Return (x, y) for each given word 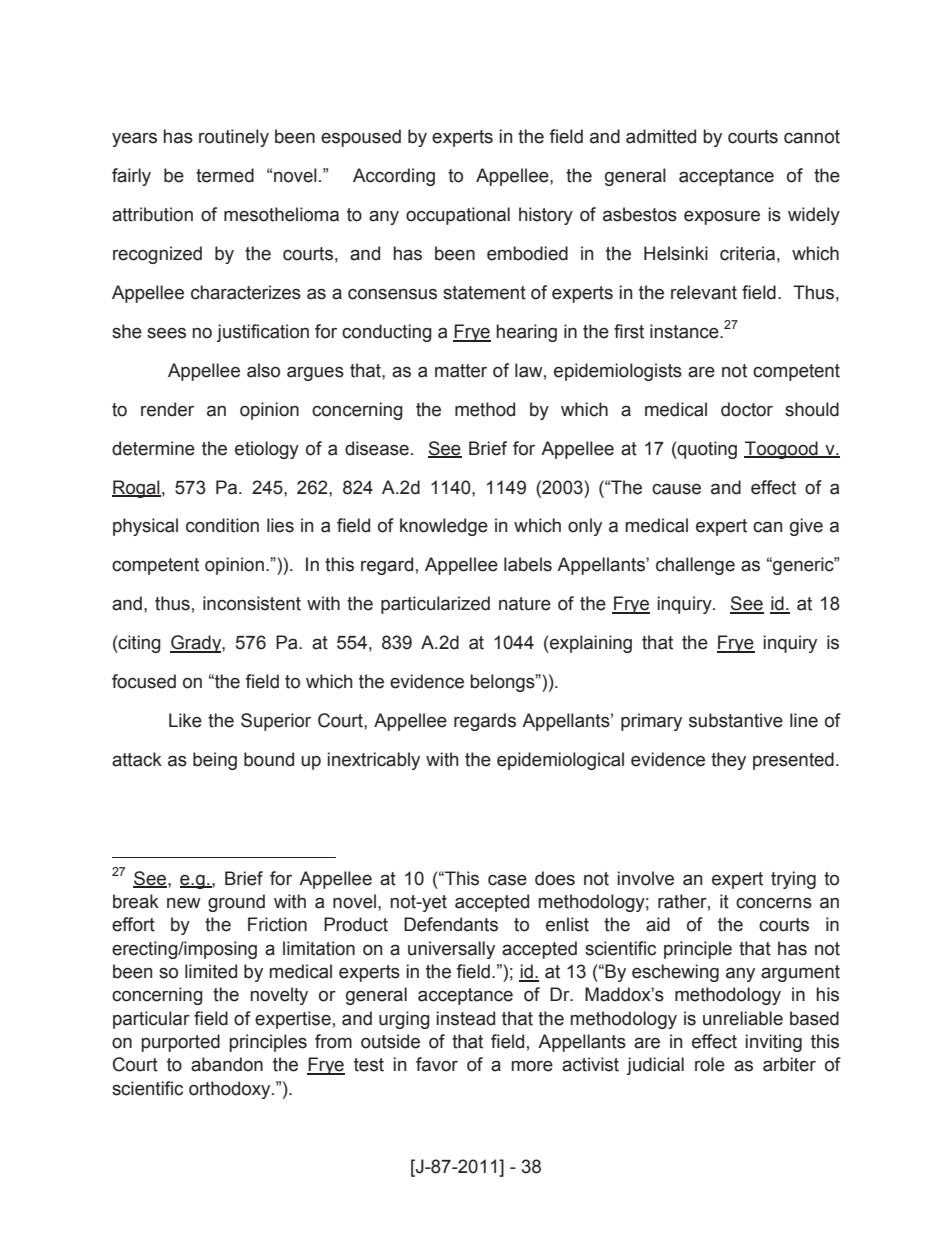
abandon (227, 1064)
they (728, 761)
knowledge (444, 527)
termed (225, 175)
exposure (722, 218)
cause (676, 489)
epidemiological (560, 761)
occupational (458, 216)
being (215, 761)
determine (153, 448)
